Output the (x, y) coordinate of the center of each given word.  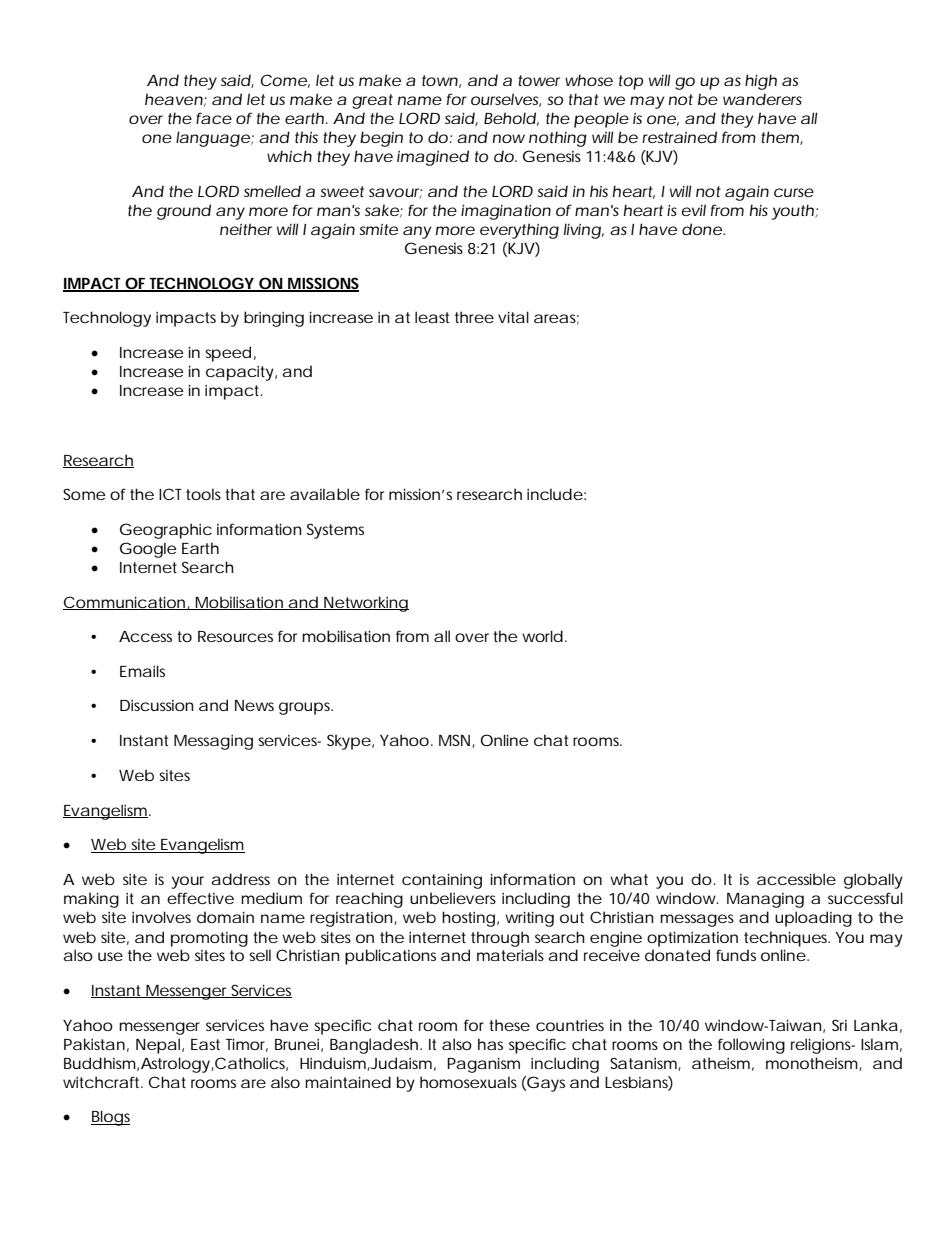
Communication (125, 603)
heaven (174, 99)
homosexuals (468, 1082)
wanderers (762, 99)
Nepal (159, 1046)
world (542, 636)
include (555, 494)
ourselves (506, 100)
